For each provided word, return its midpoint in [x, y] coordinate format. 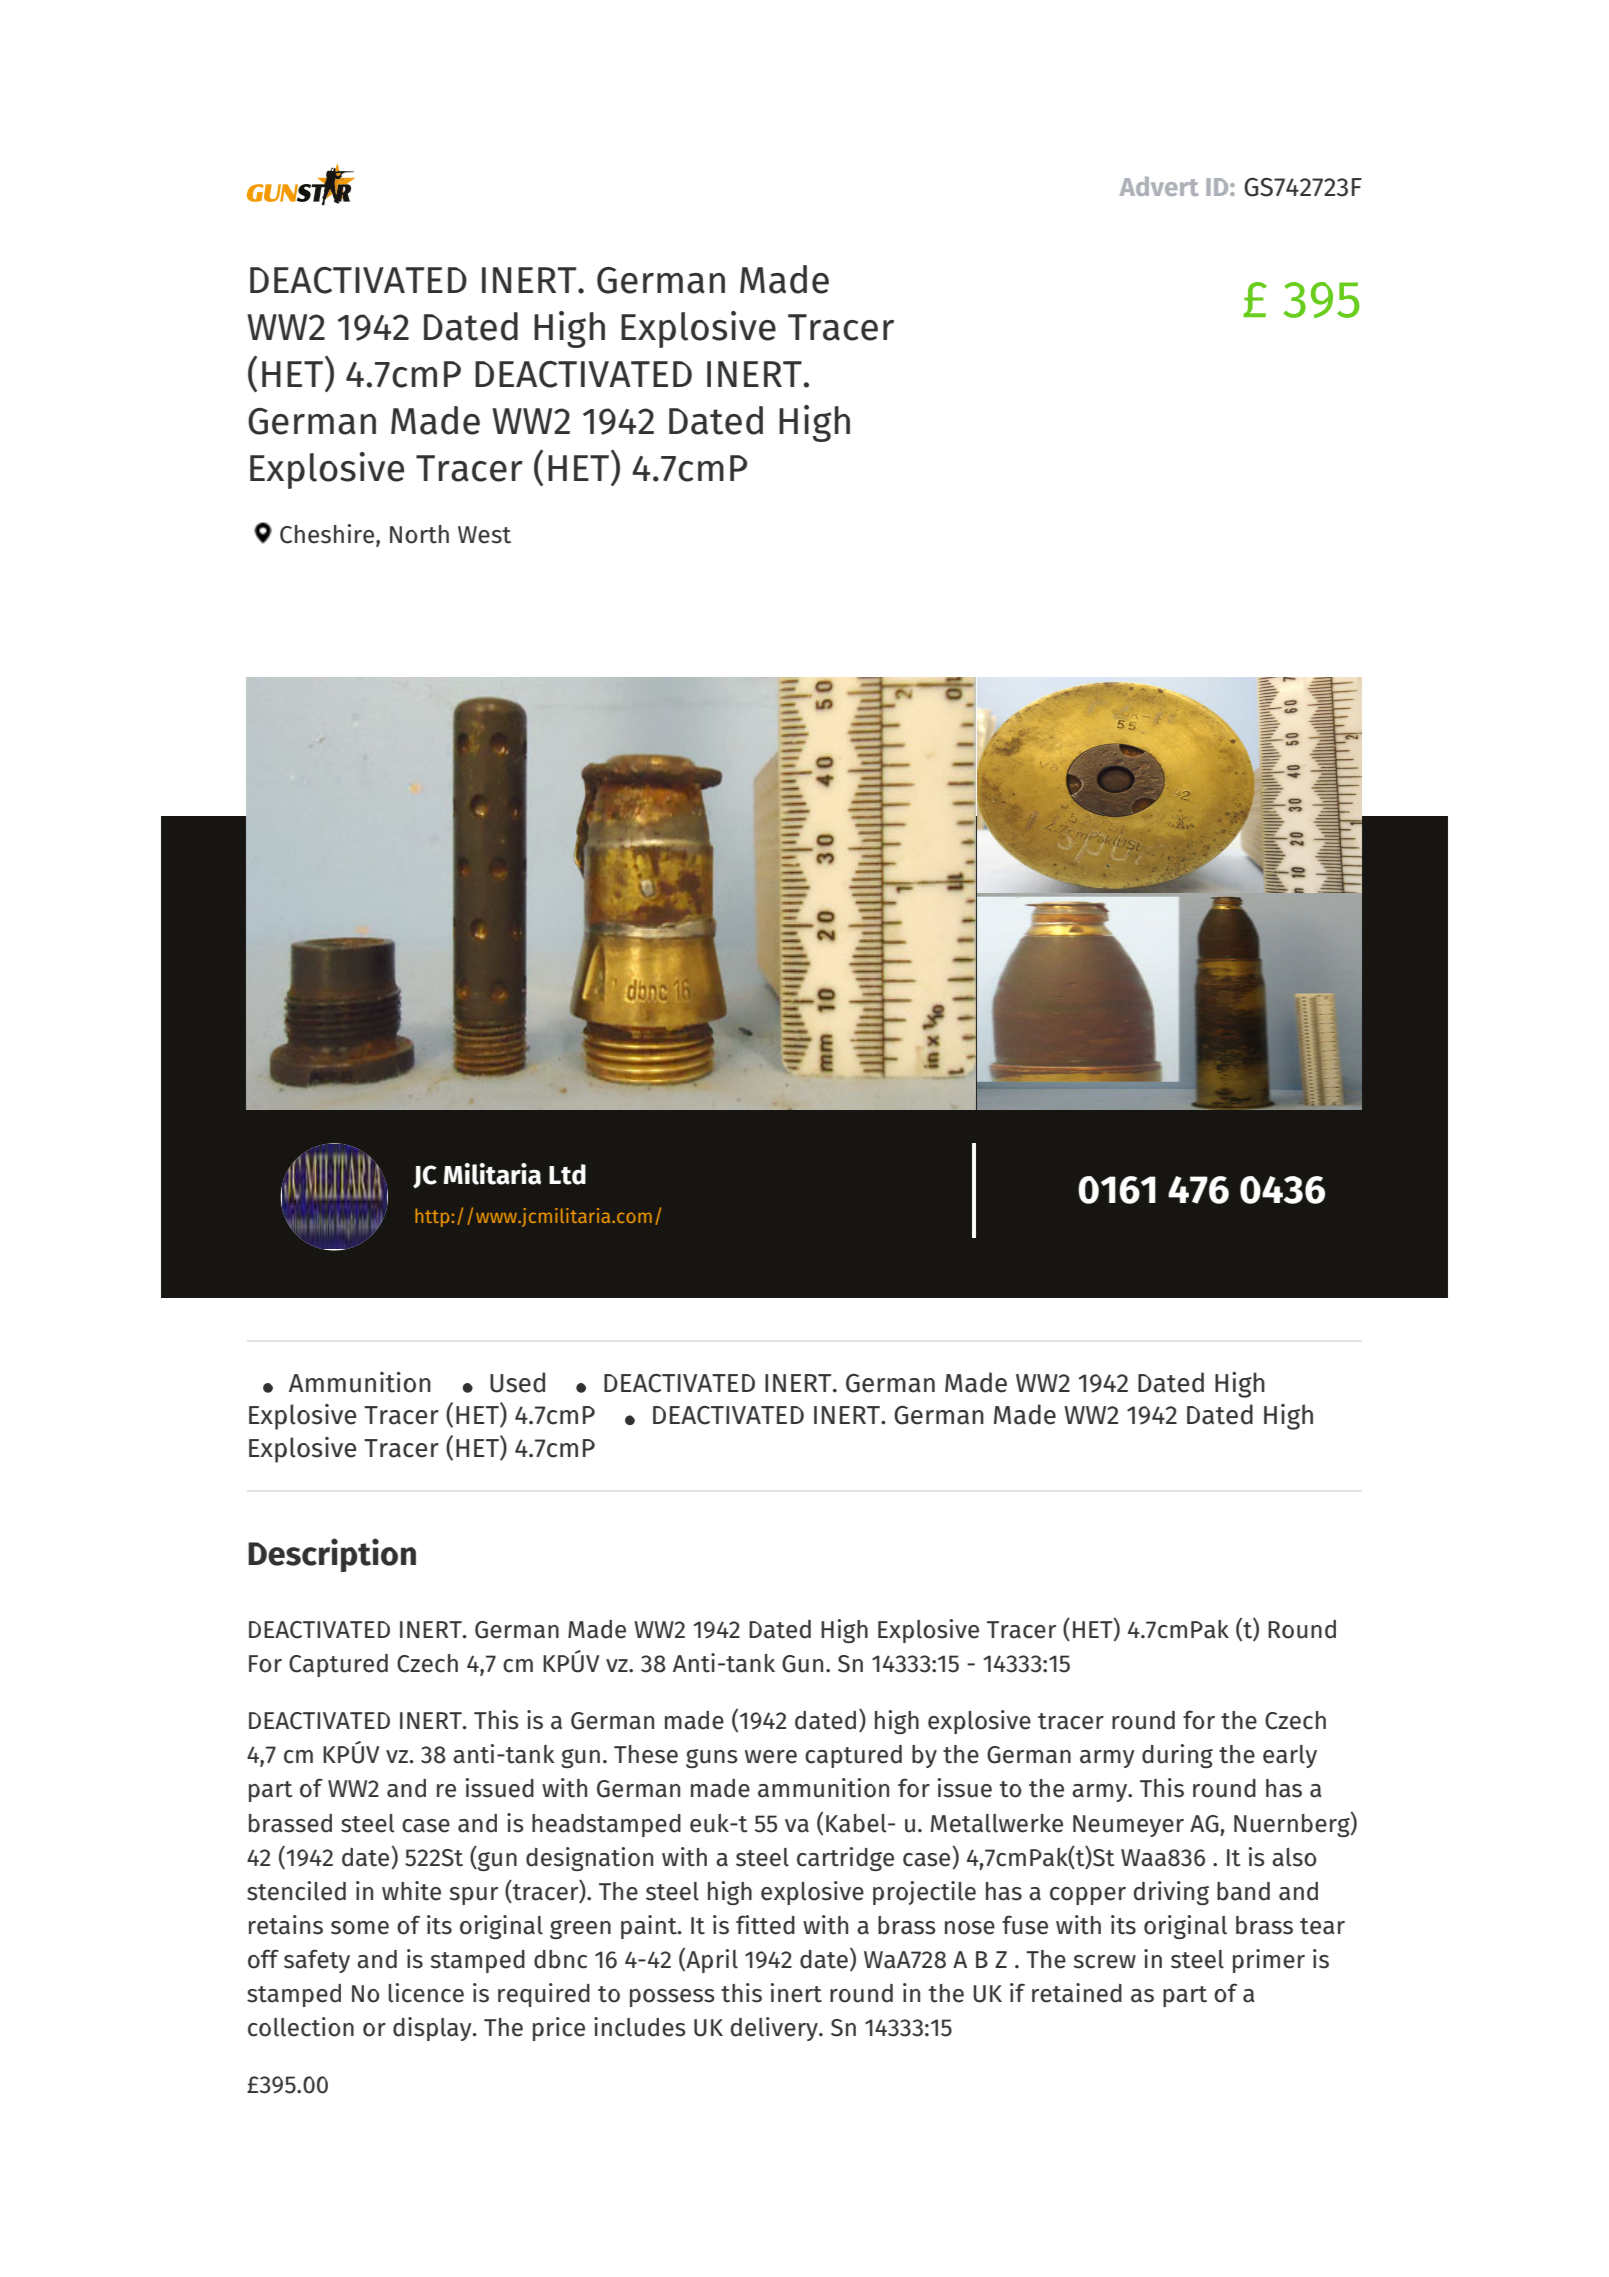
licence [426, 1993]
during [1177, 1756]
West [484, 535]
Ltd [567, 1174]
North [419, 534]
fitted [765, 1925]
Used [517, 1382]
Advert [1159, 186]
